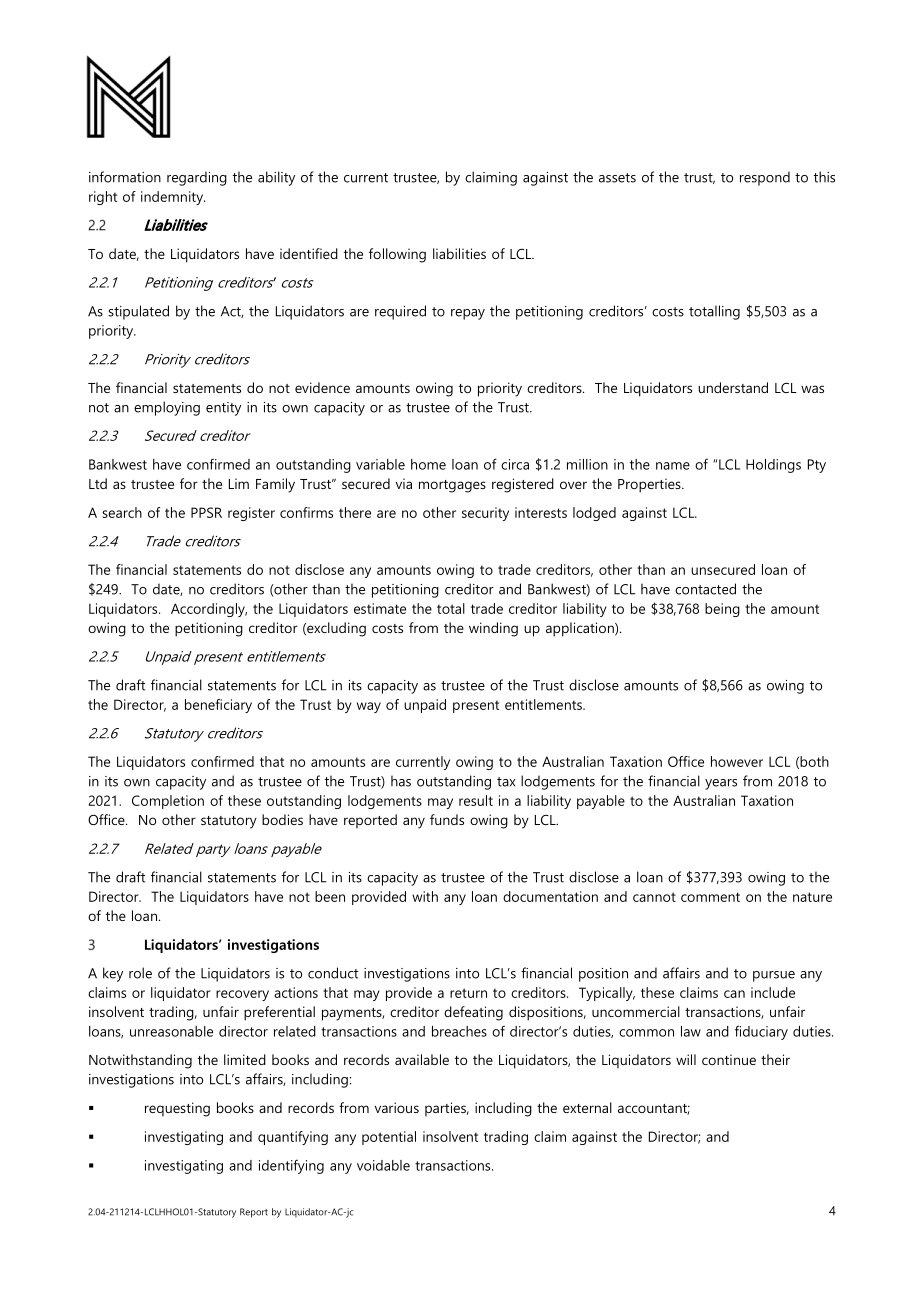 The width and height of the document is (924, 1308). Describe the element at coordinates (765, 178) in the document. I see `respond` at that location.
